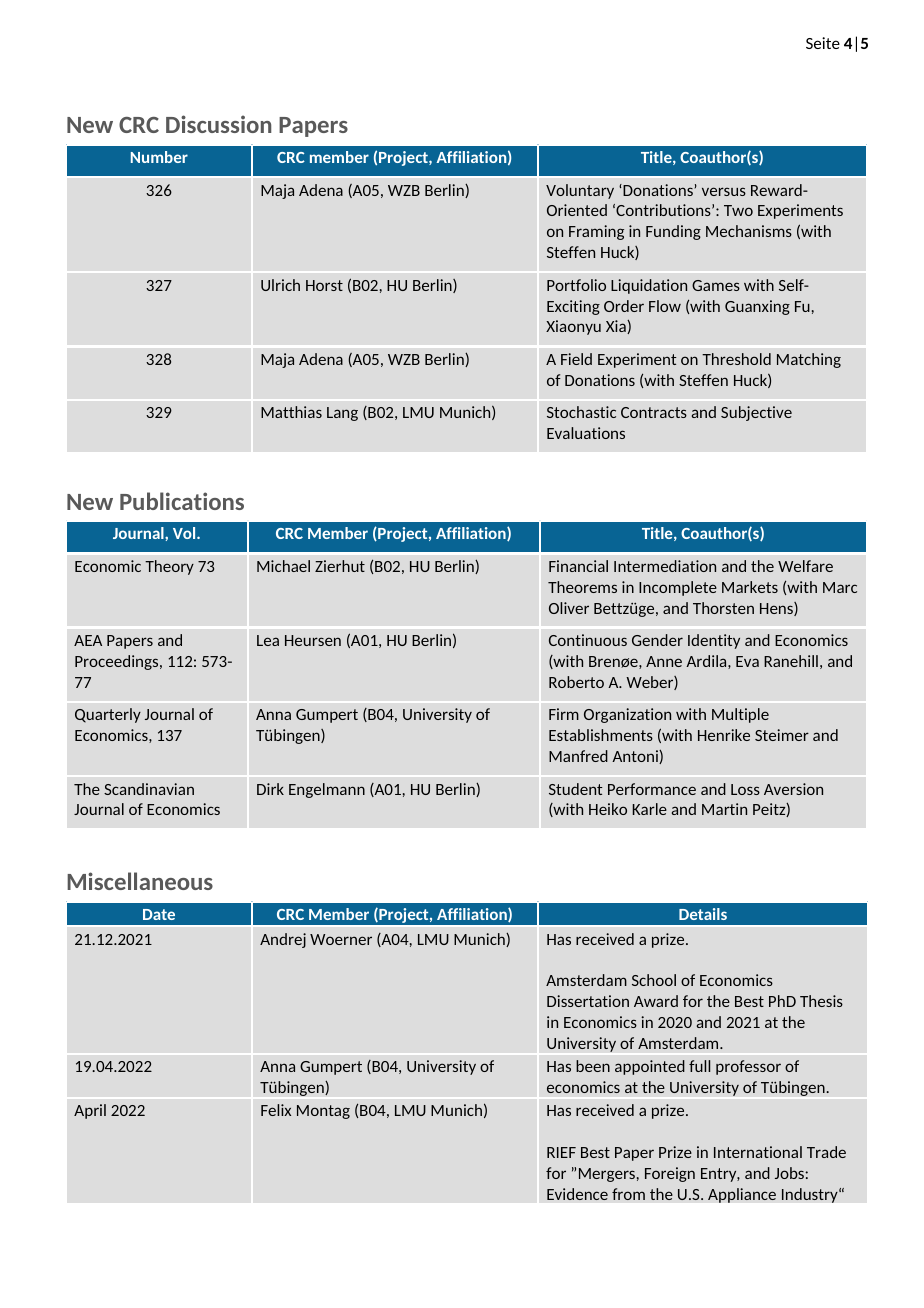 Image resolution: width=924 pixels, height=1308 pixels. I want to click on Ulrich, so click(280, 285).
